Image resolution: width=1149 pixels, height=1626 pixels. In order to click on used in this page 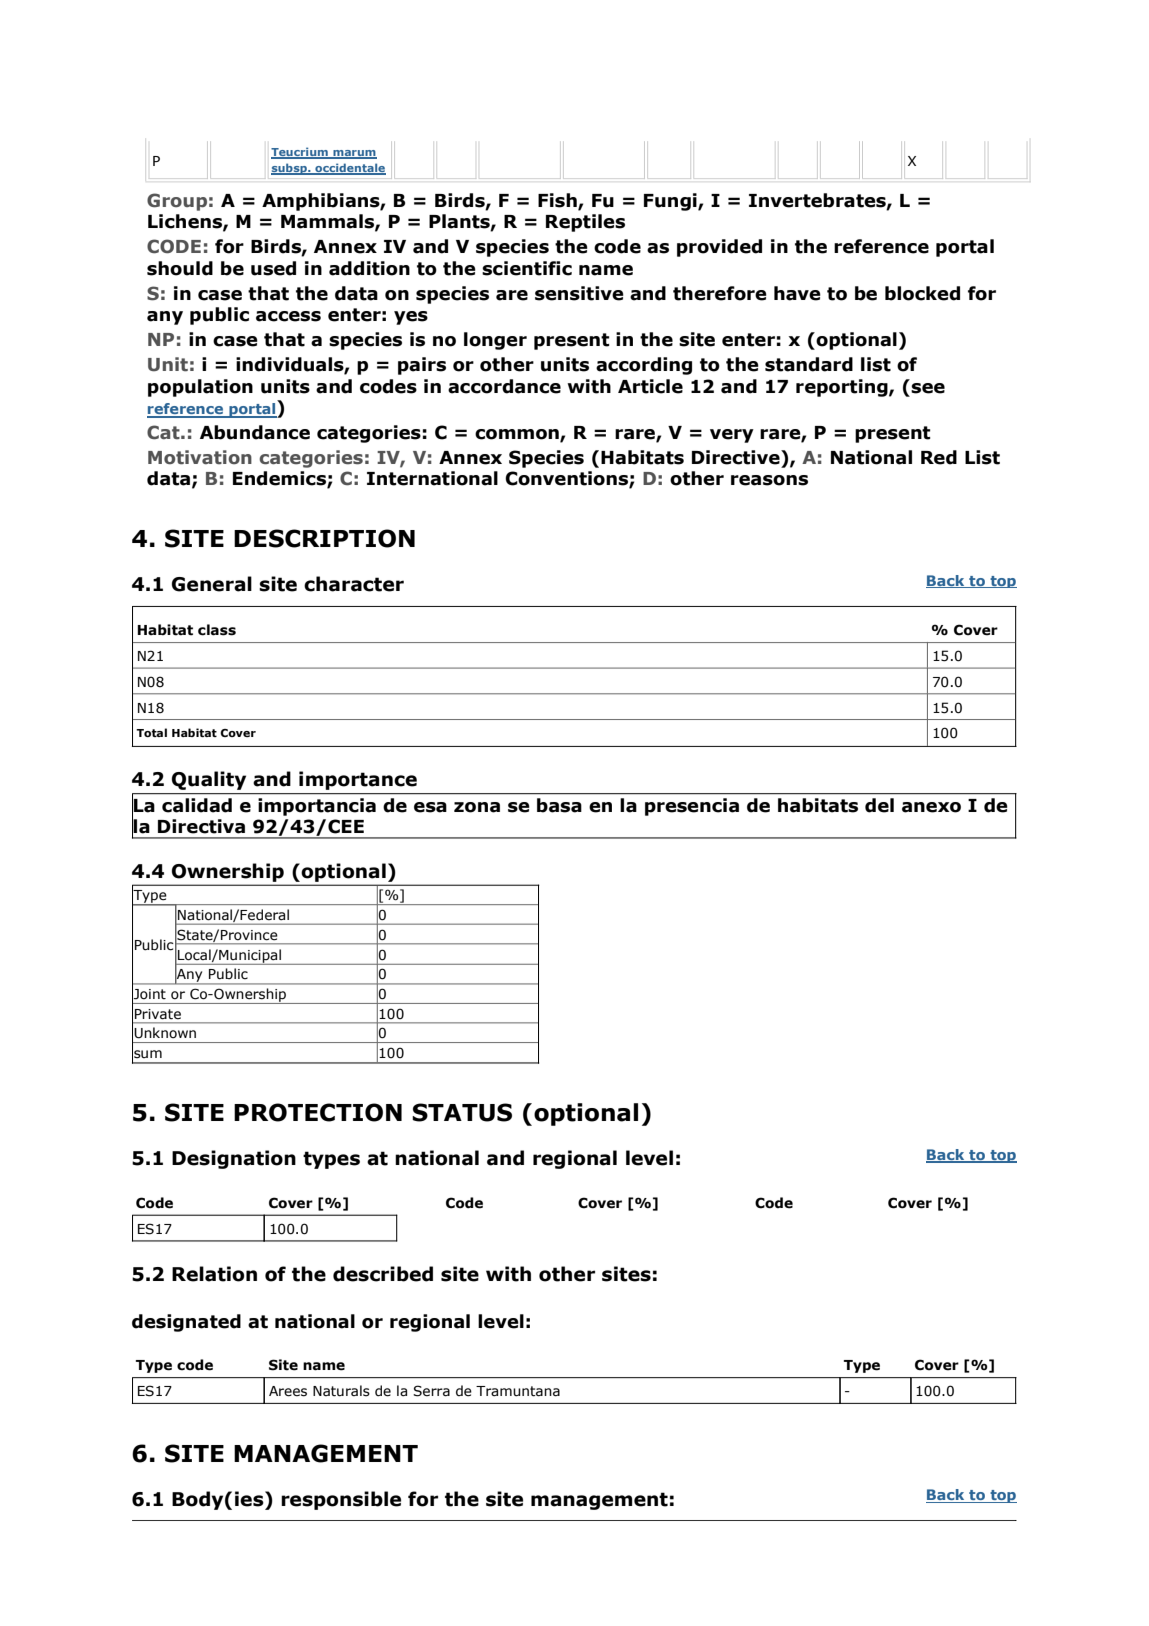, I will do `click(273, 268)`.
